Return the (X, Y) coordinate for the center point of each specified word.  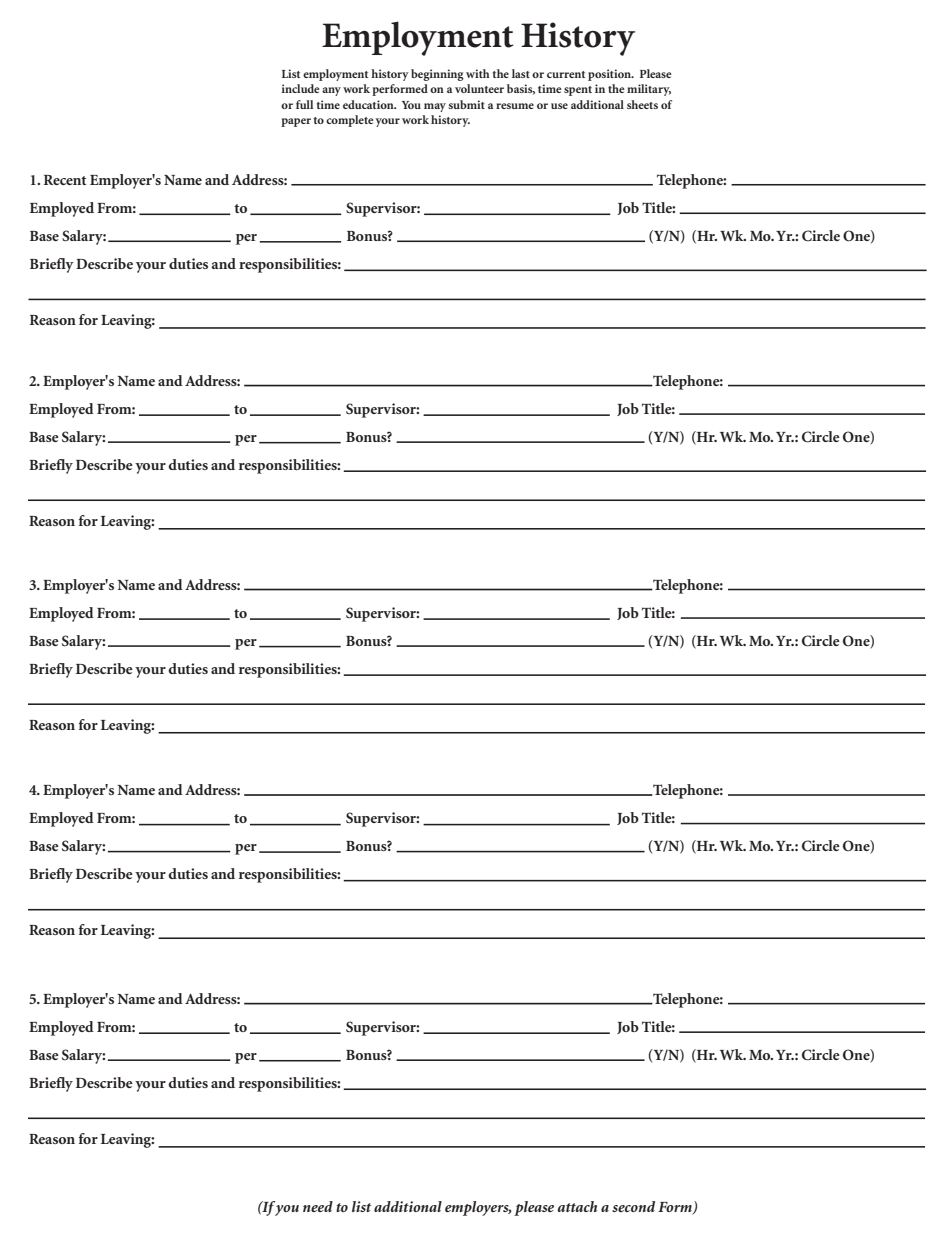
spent (578, 91)
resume (515, 106)
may (435, 107)
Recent (65, 180)
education (369, 104)
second (633, 1206)
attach (577, 1206)
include (300, 88)
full (304, 104)
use (559, 106)
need (318, 1206)
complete (349, 121)
